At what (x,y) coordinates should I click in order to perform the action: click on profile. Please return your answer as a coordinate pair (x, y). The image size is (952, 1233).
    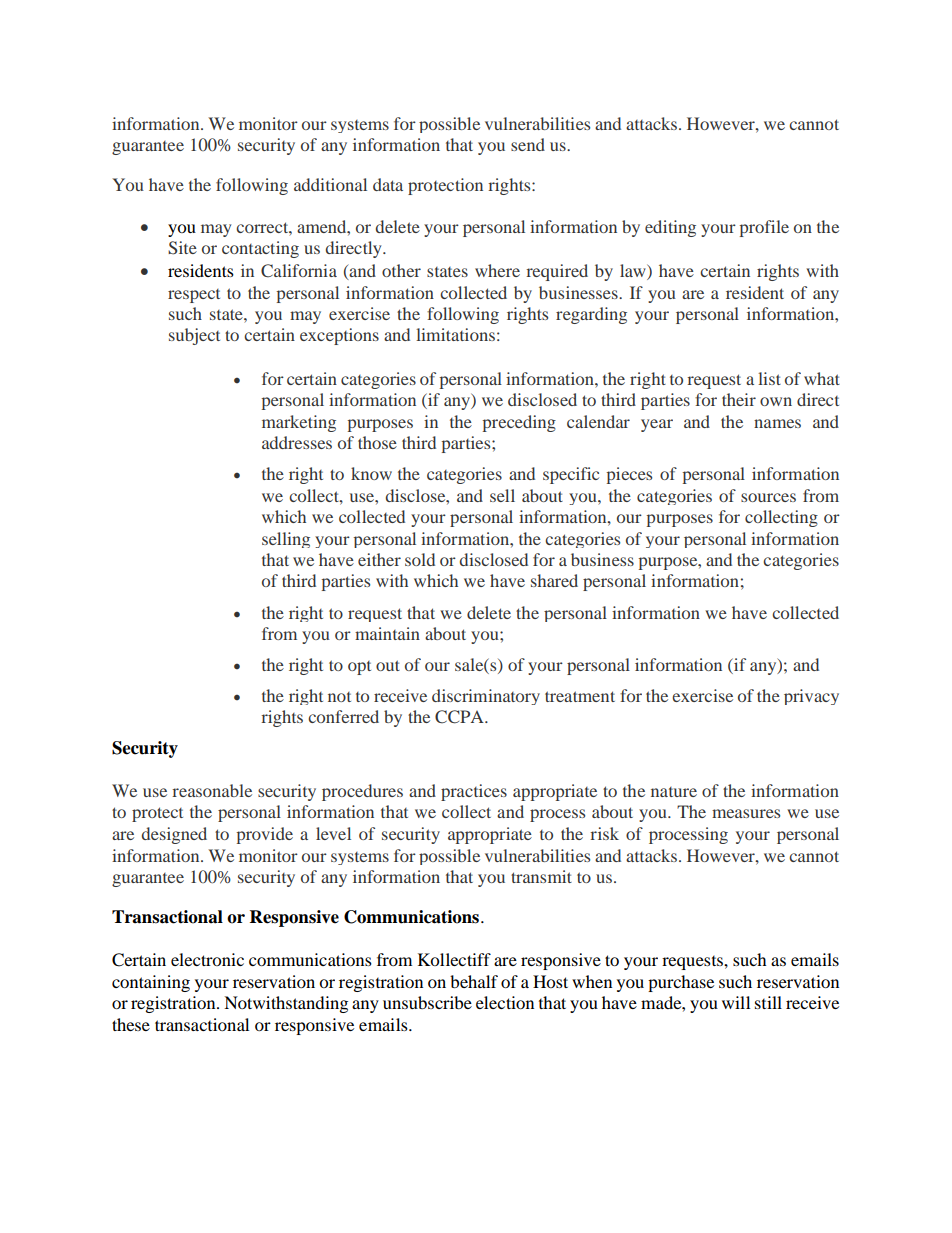
    Looking at the image, I should click on (764, 228).
